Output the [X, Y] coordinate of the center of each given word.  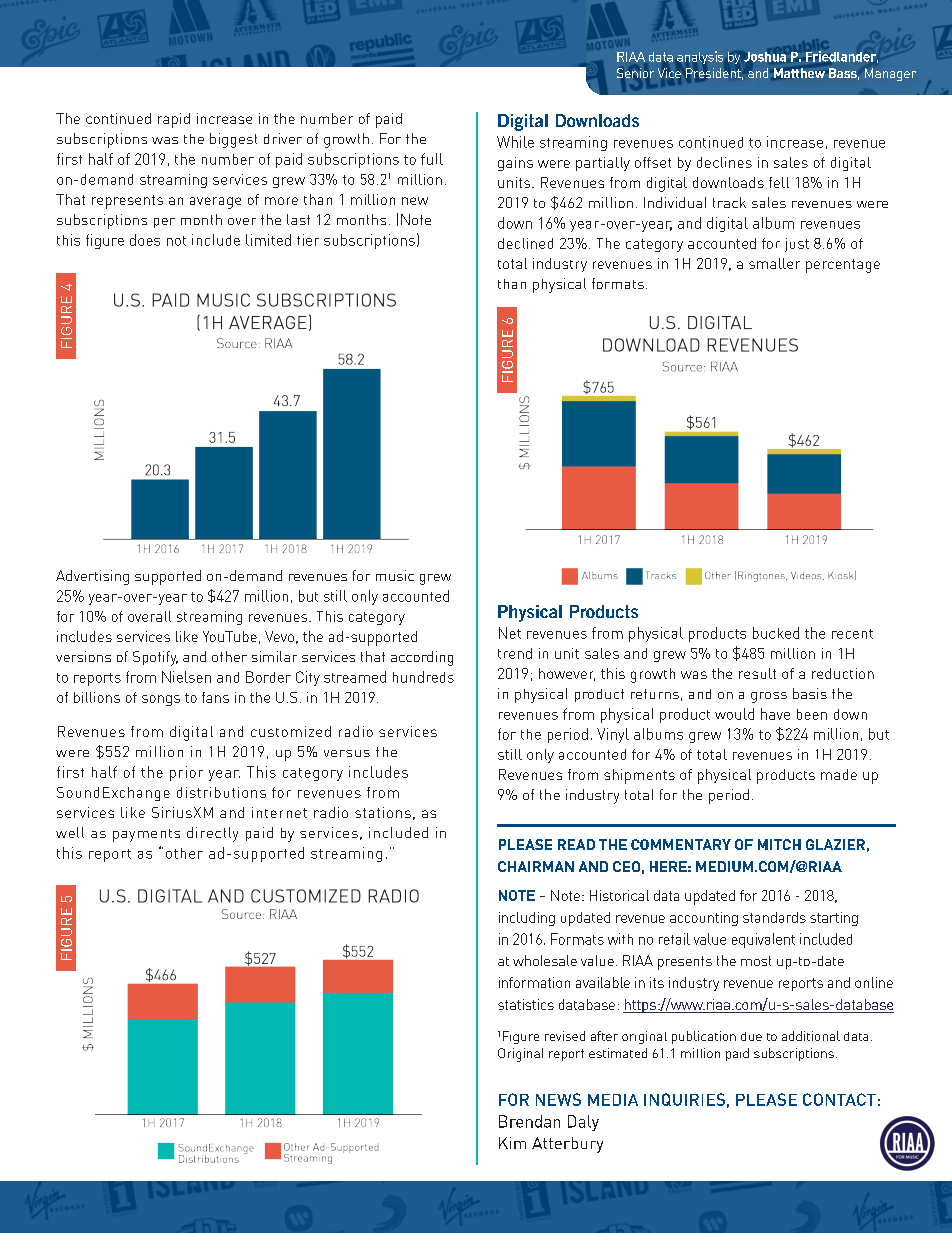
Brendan [529, 1121]
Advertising [92, 577]
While [515, 142]
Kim [512, 1143]
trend [515, 653]
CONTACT [839, 1099]
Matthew [799, 73]
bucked [776, 633]
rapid [174, 120]
